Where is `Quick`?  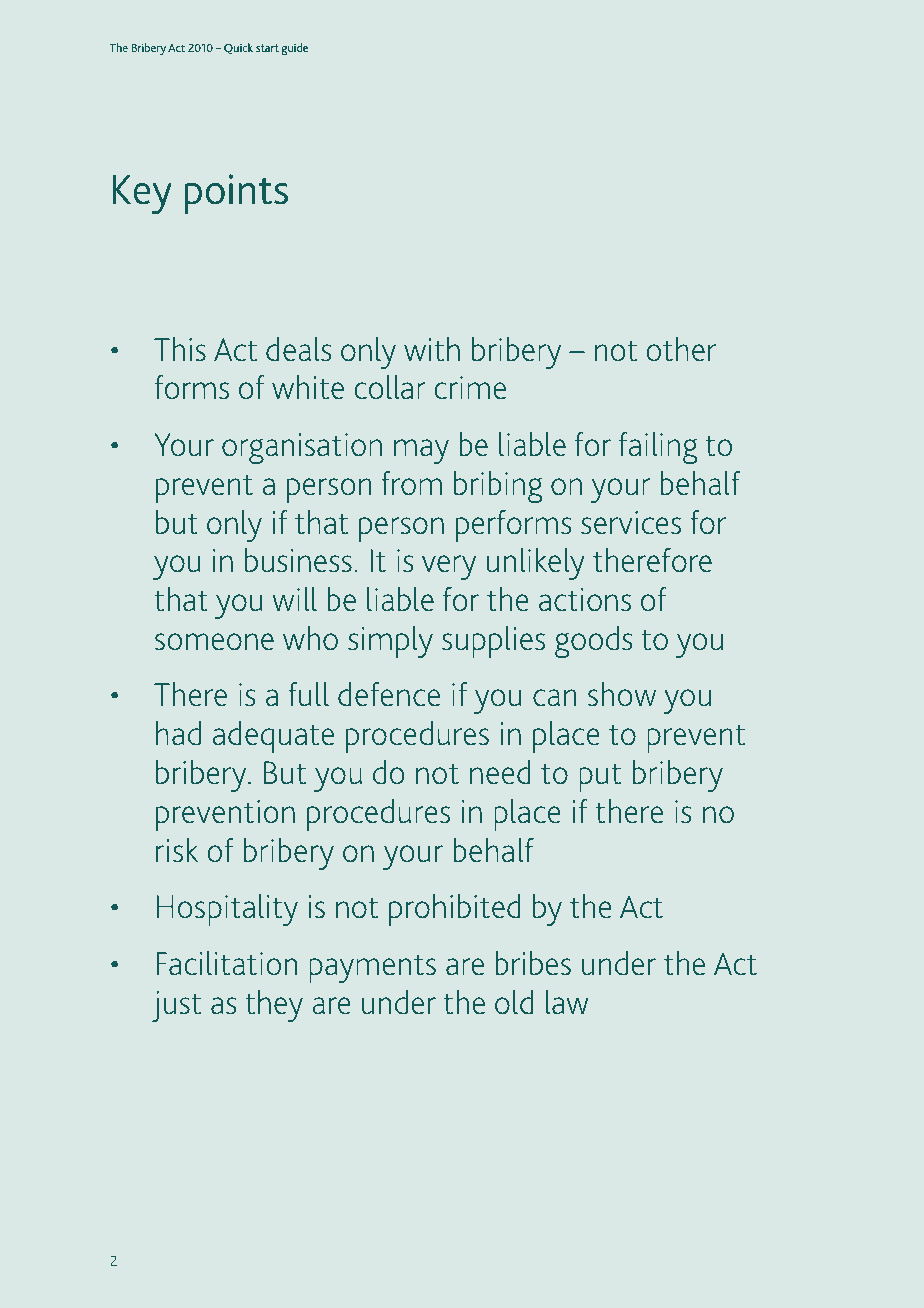
Quick is located at coordinates (238, 48).
